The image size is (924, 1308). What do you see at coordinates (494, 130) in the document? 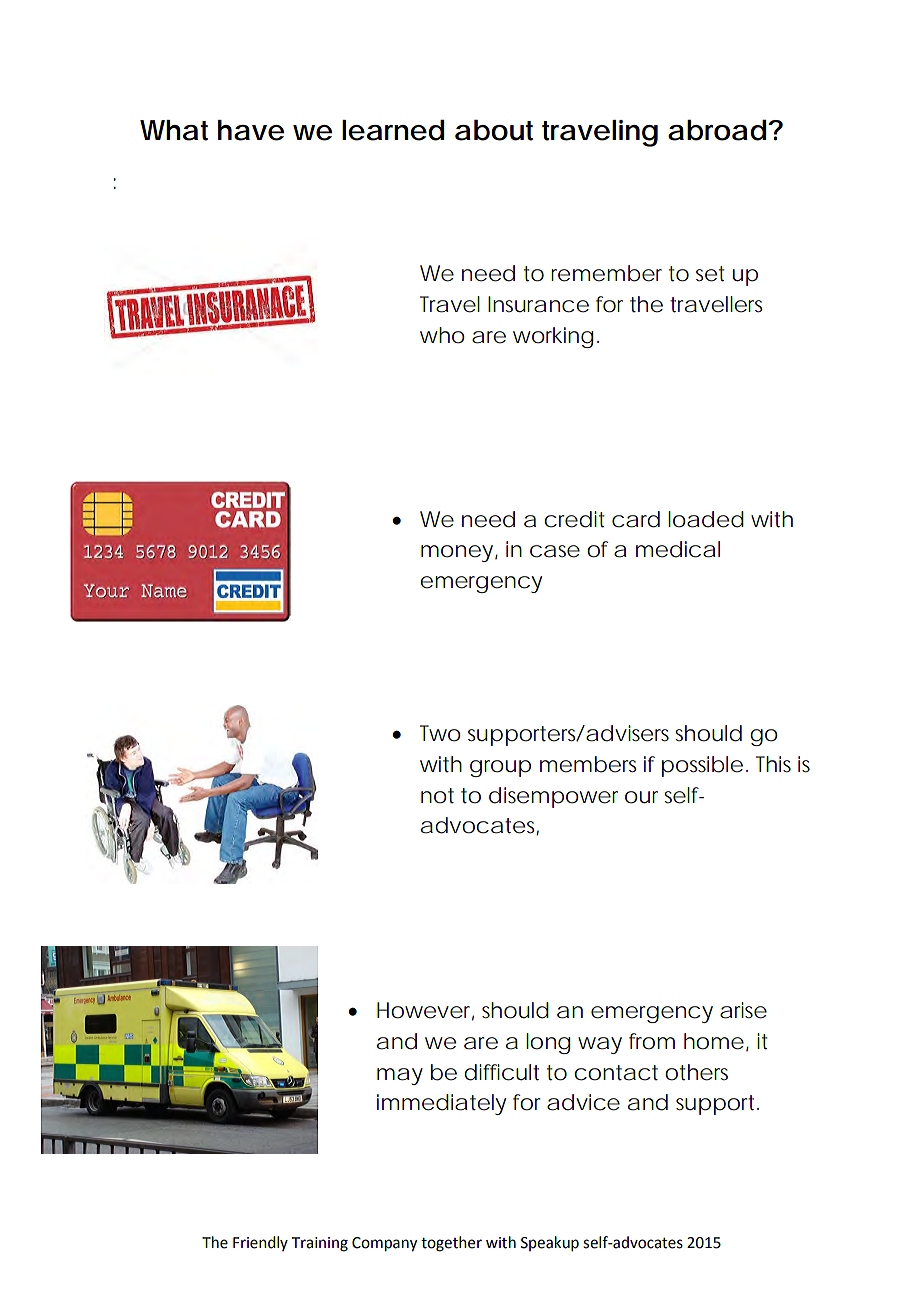
I see `about` at bounding box center [494, 130].
